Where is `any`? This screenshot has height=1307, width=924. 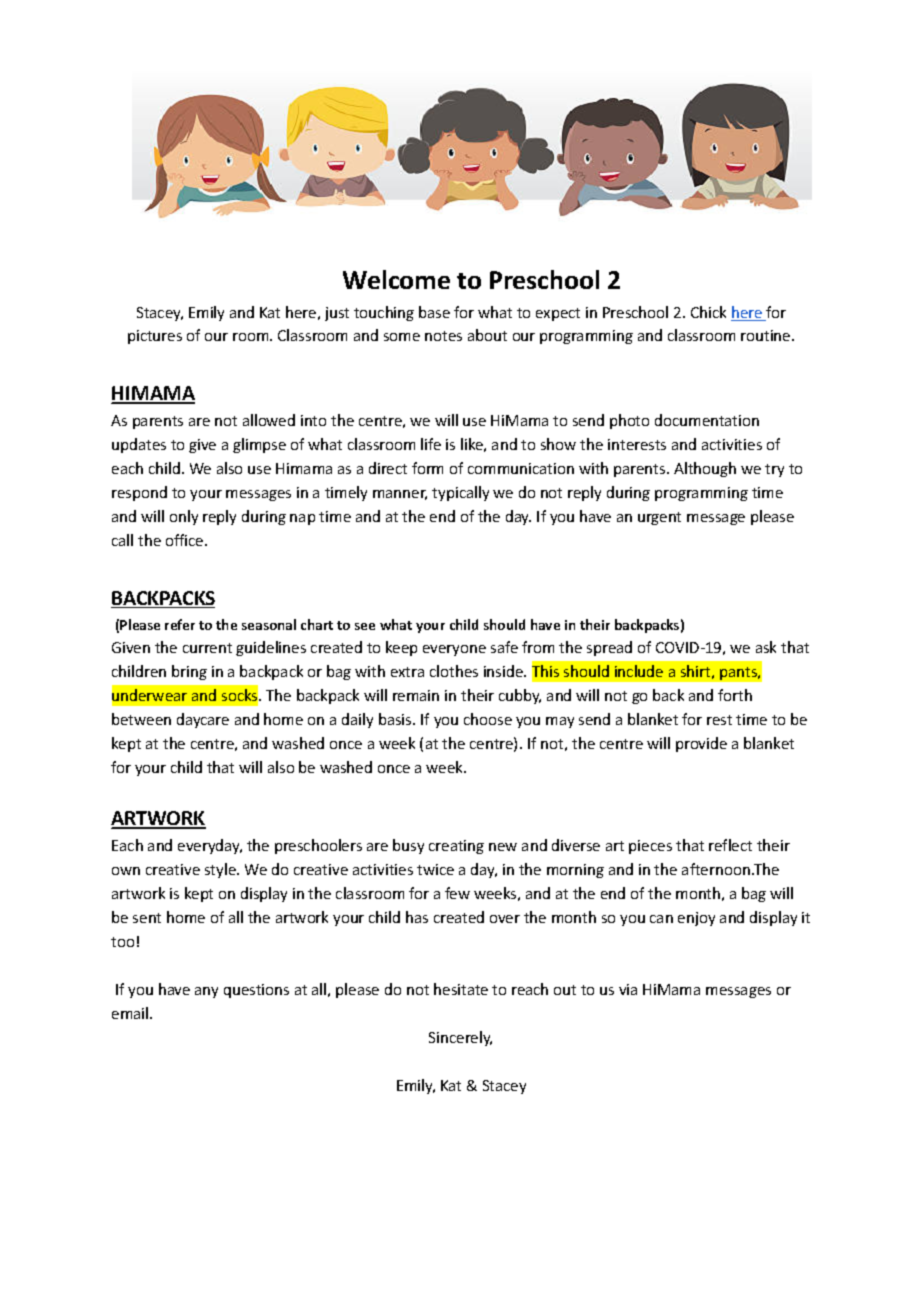
any is located at coordinates (206, 992).
